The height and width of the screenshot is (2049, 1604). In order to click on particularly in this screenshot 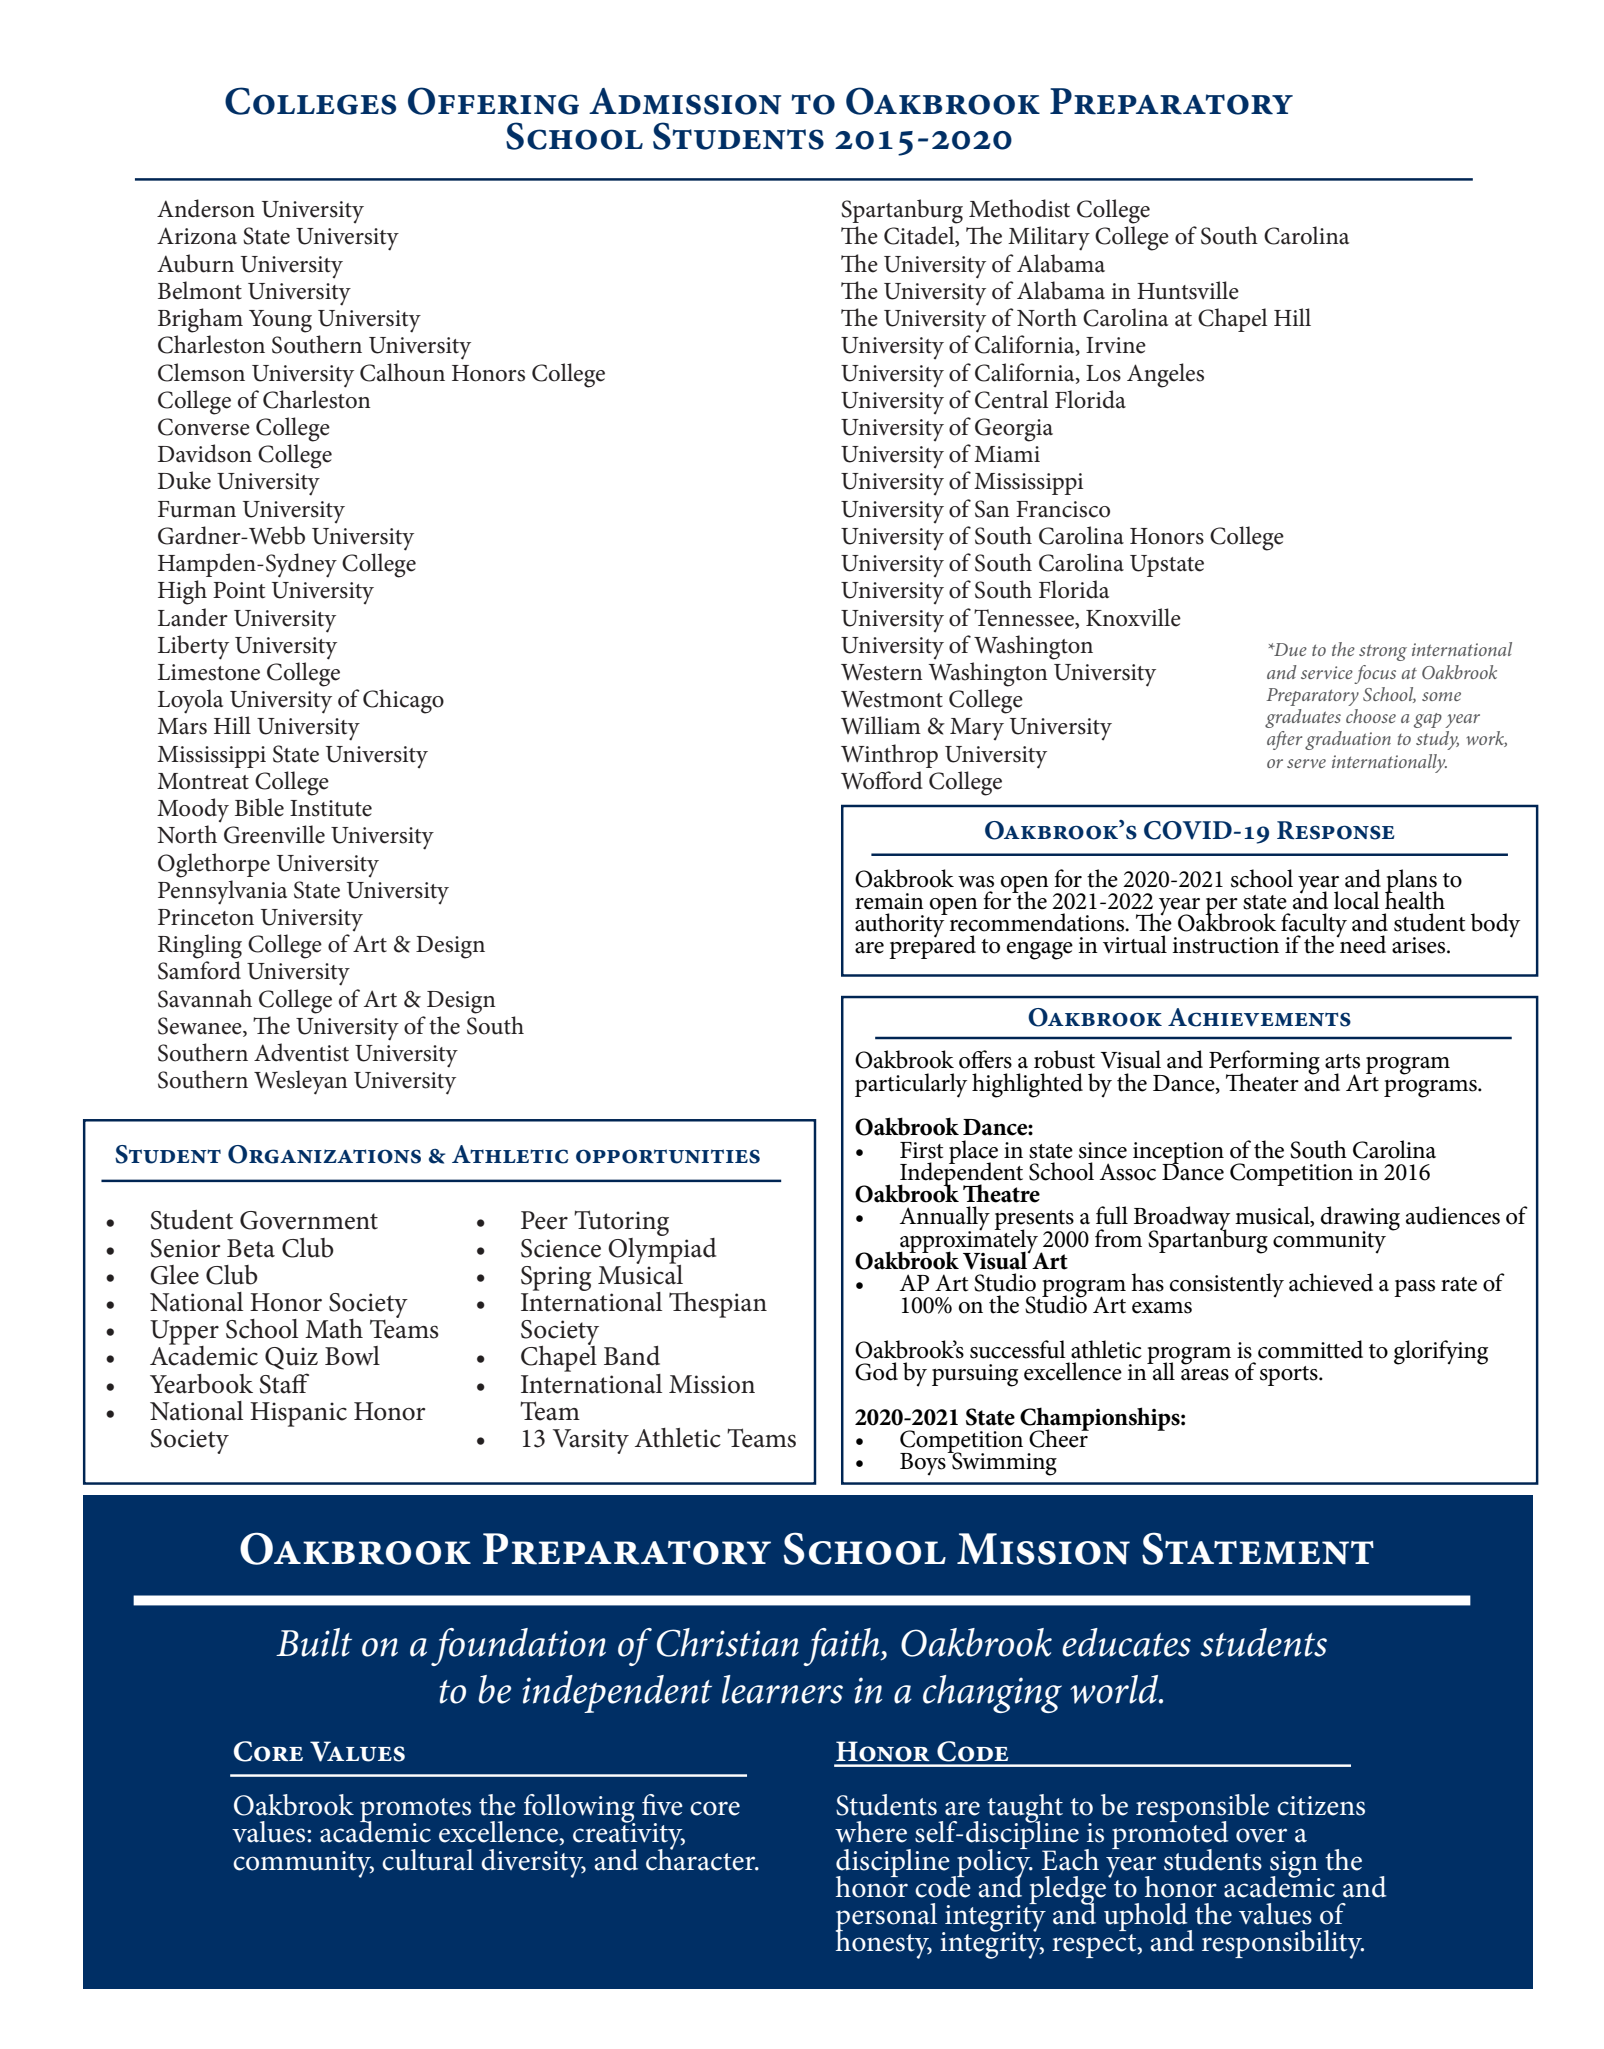, I will do `click(911, 1085)`.
